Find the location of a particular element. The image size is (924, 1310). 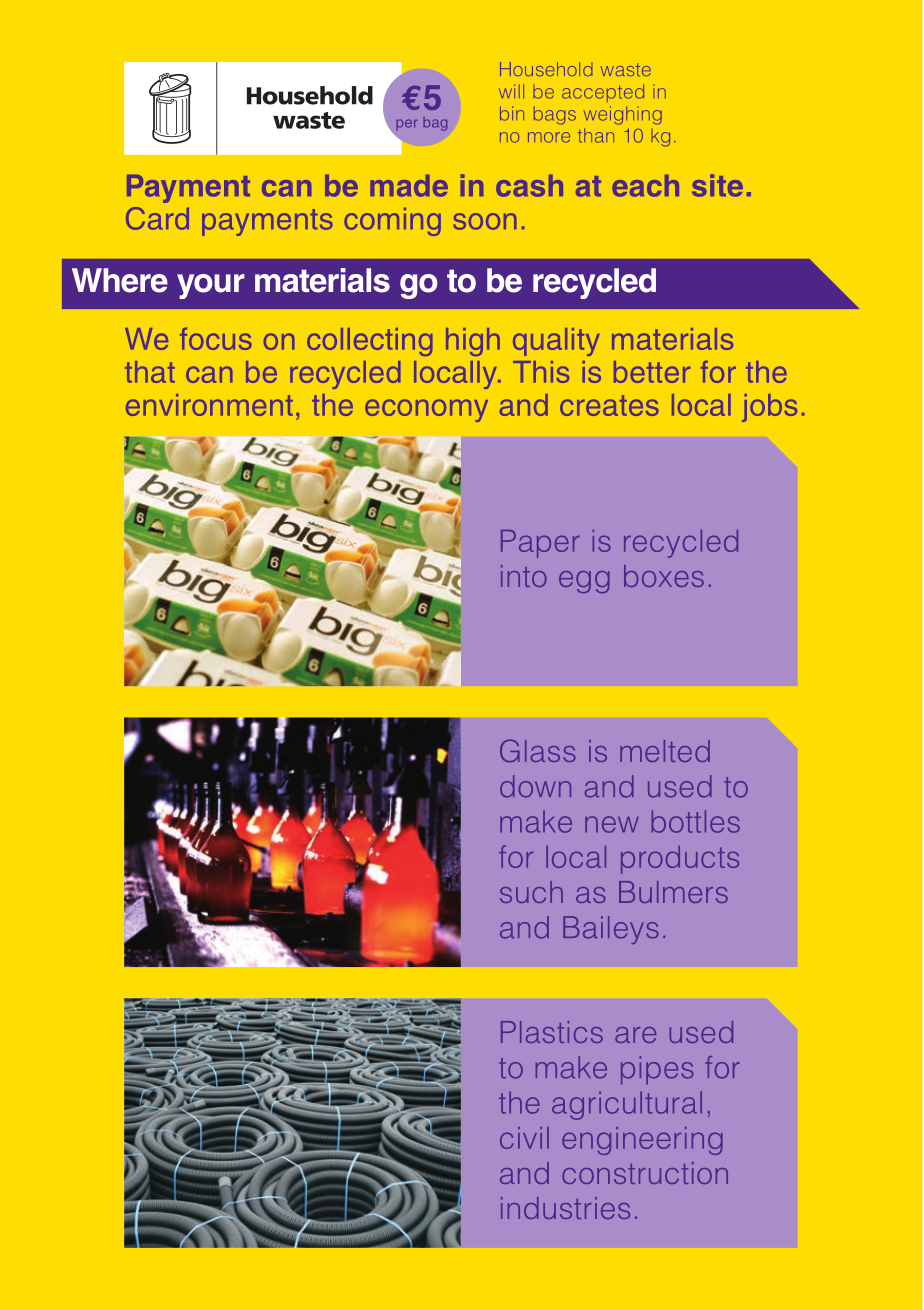

weighing is located at coordinates (623, 115).
